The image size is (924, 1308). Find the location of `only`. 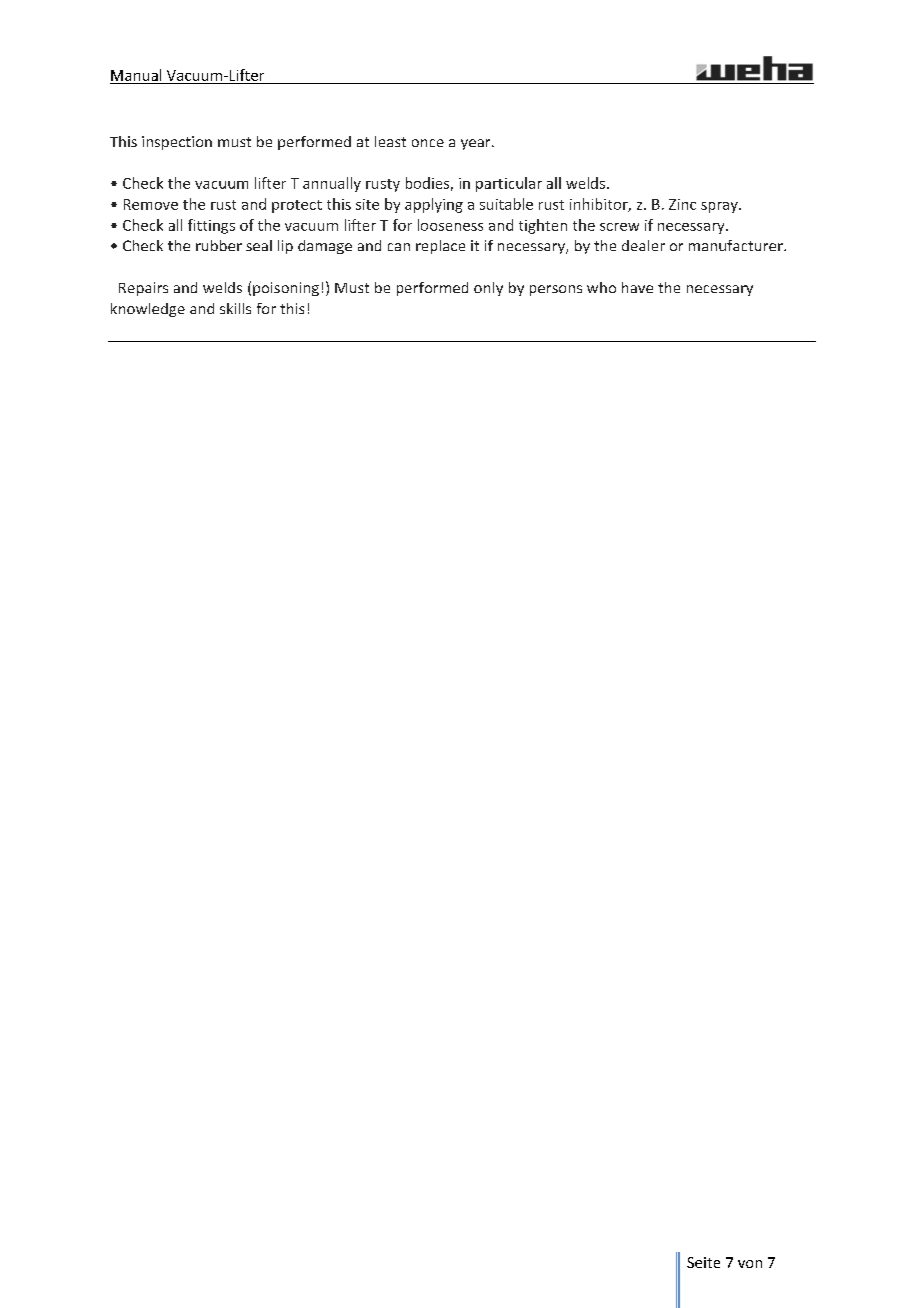

only is located at coordinates (488, 289).
